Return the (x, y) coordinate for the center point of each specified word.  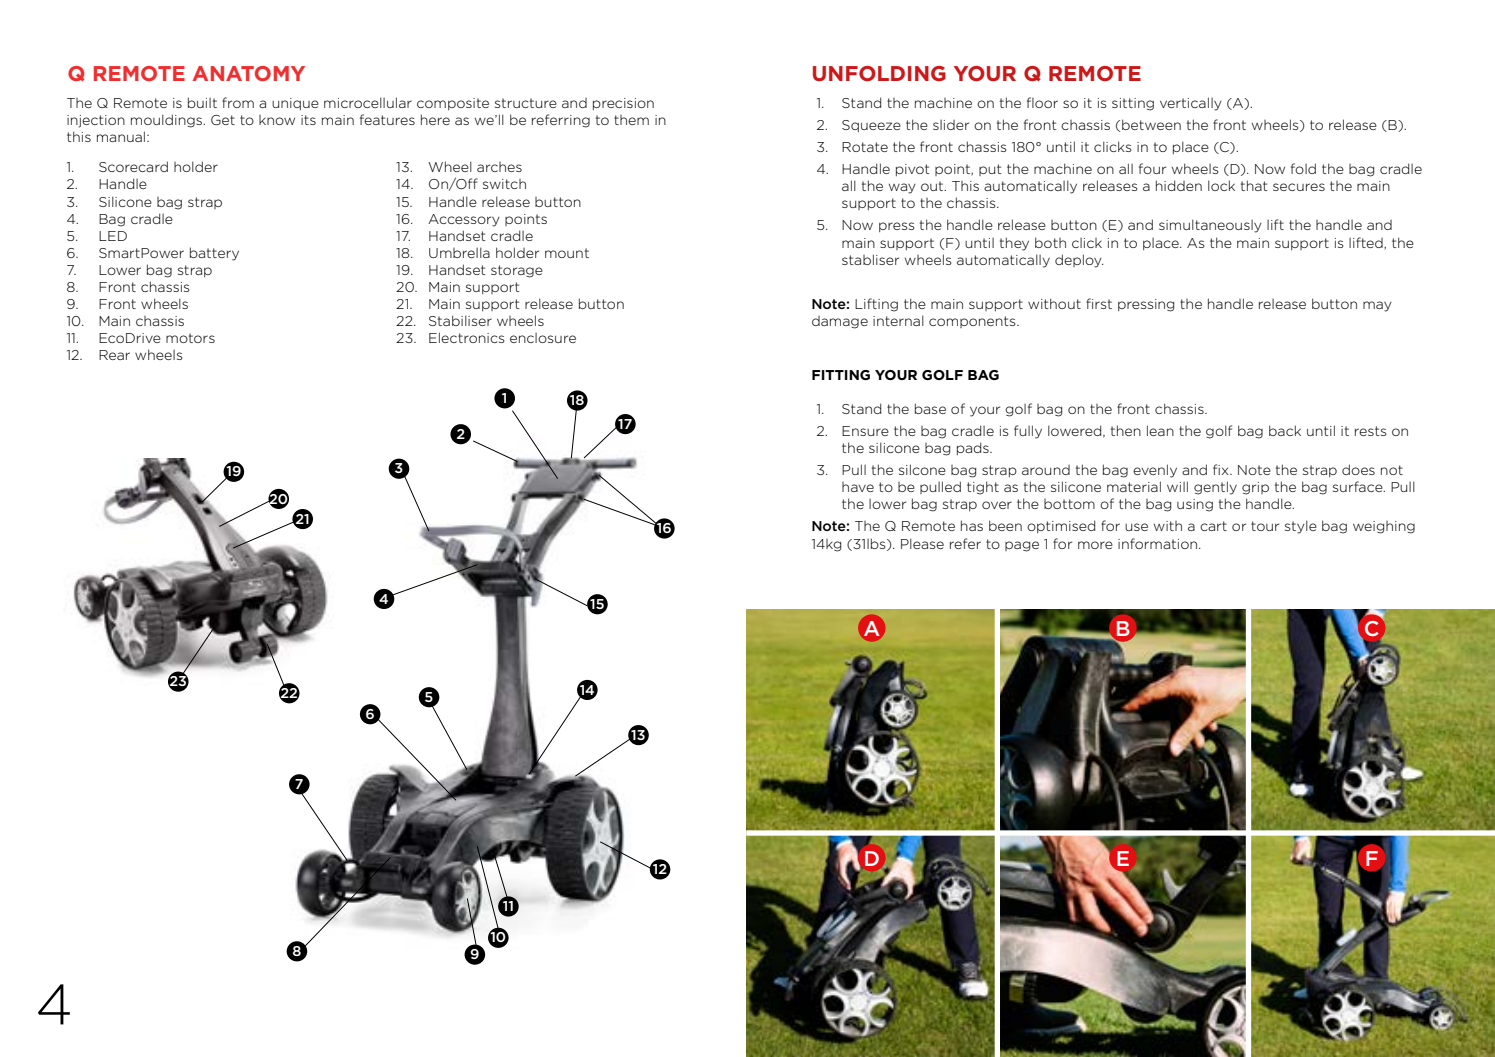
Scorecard (133, 166)
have (858, 487)
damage (840, 322)
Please (922, 543)
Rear (114, 355)
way (902, 188)
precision (623, 104)
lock (1221, 185)
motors (190, 338)
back (1285, 430)
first (1099, 303)
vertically (1191, 104)
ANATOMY (248, 73)
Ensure (865, 431)
